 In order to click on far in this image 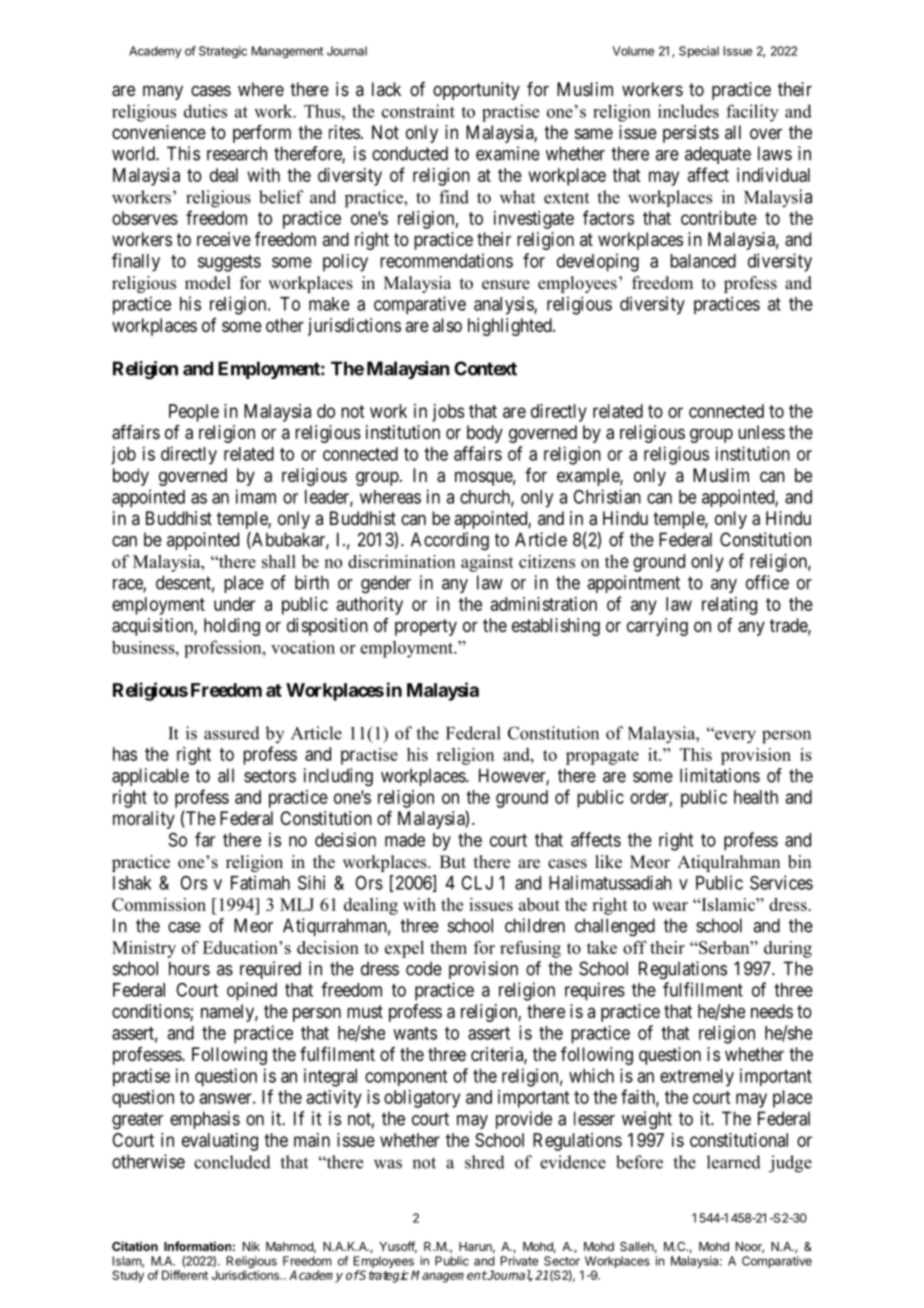, I will do `click(205, 839)`.
